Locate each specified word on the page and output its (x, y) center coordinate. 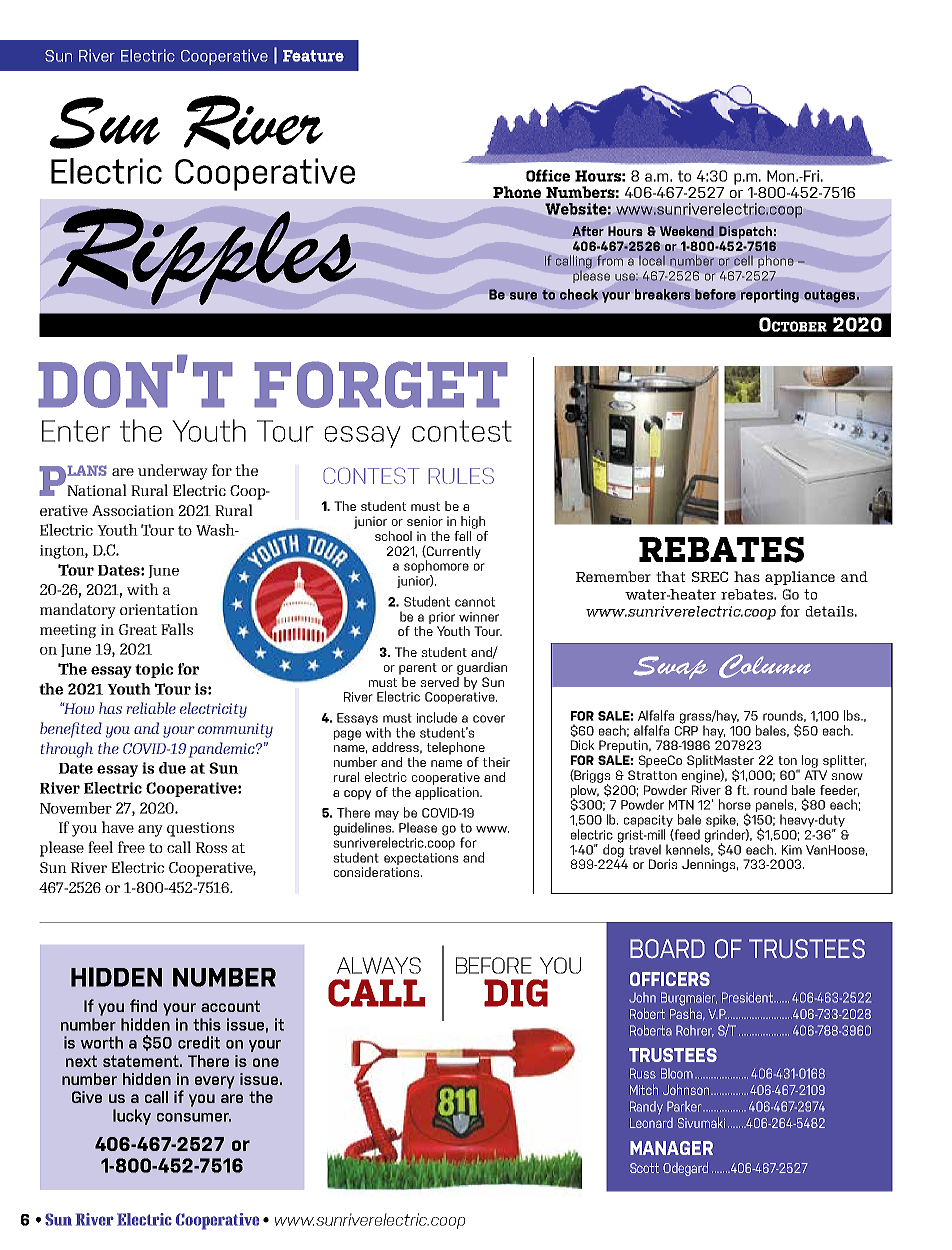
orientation (159, 609)
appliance (800, 578)
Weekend (687, 231)
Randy (646, 1107)
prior (442, 618)
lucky (132, 1117)
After (588, 231)
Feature (313, 56)
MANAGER (671, 1148)
